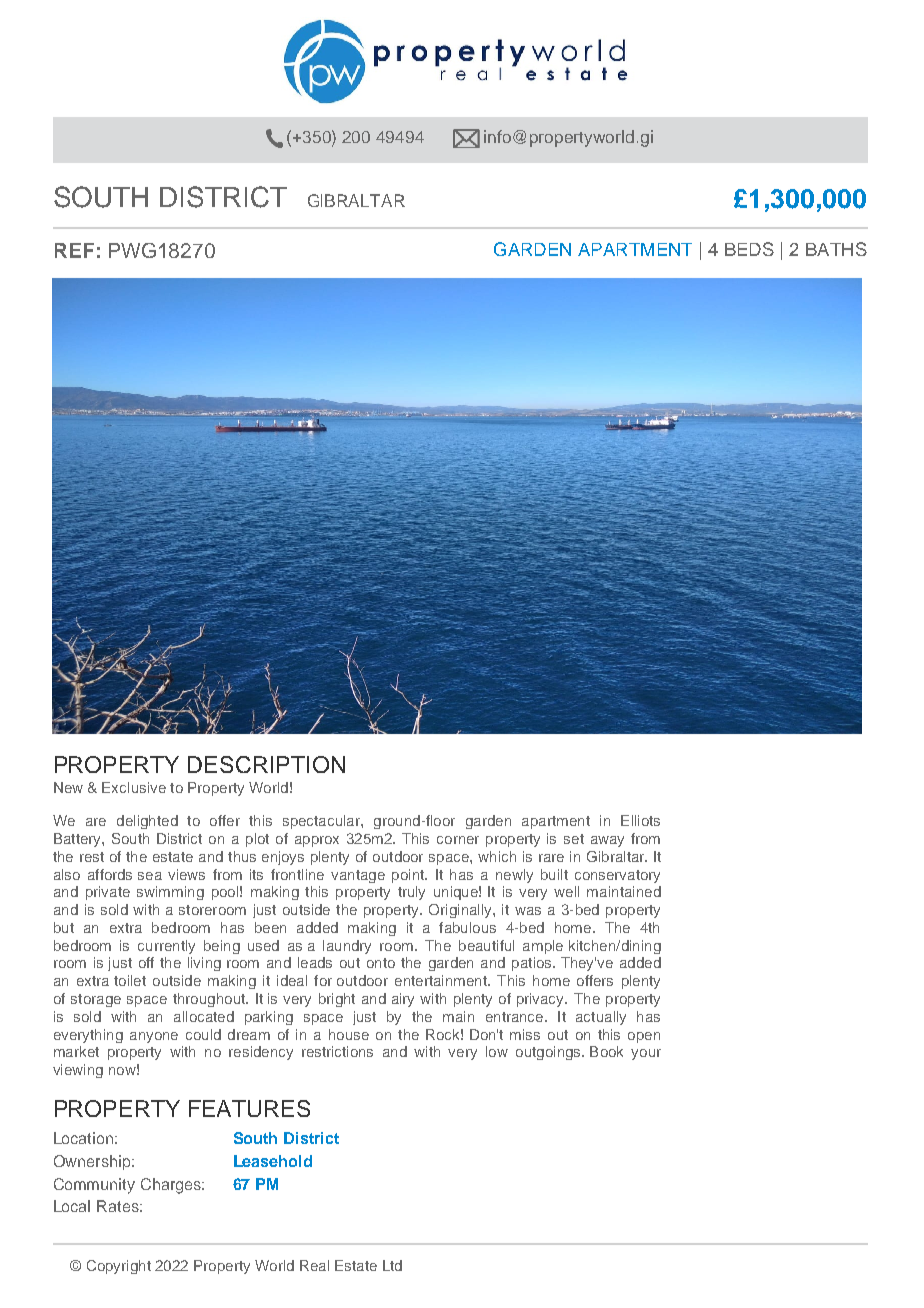  Describe the element at coordinates (607, 841) in the image. I see `away` at that location.
